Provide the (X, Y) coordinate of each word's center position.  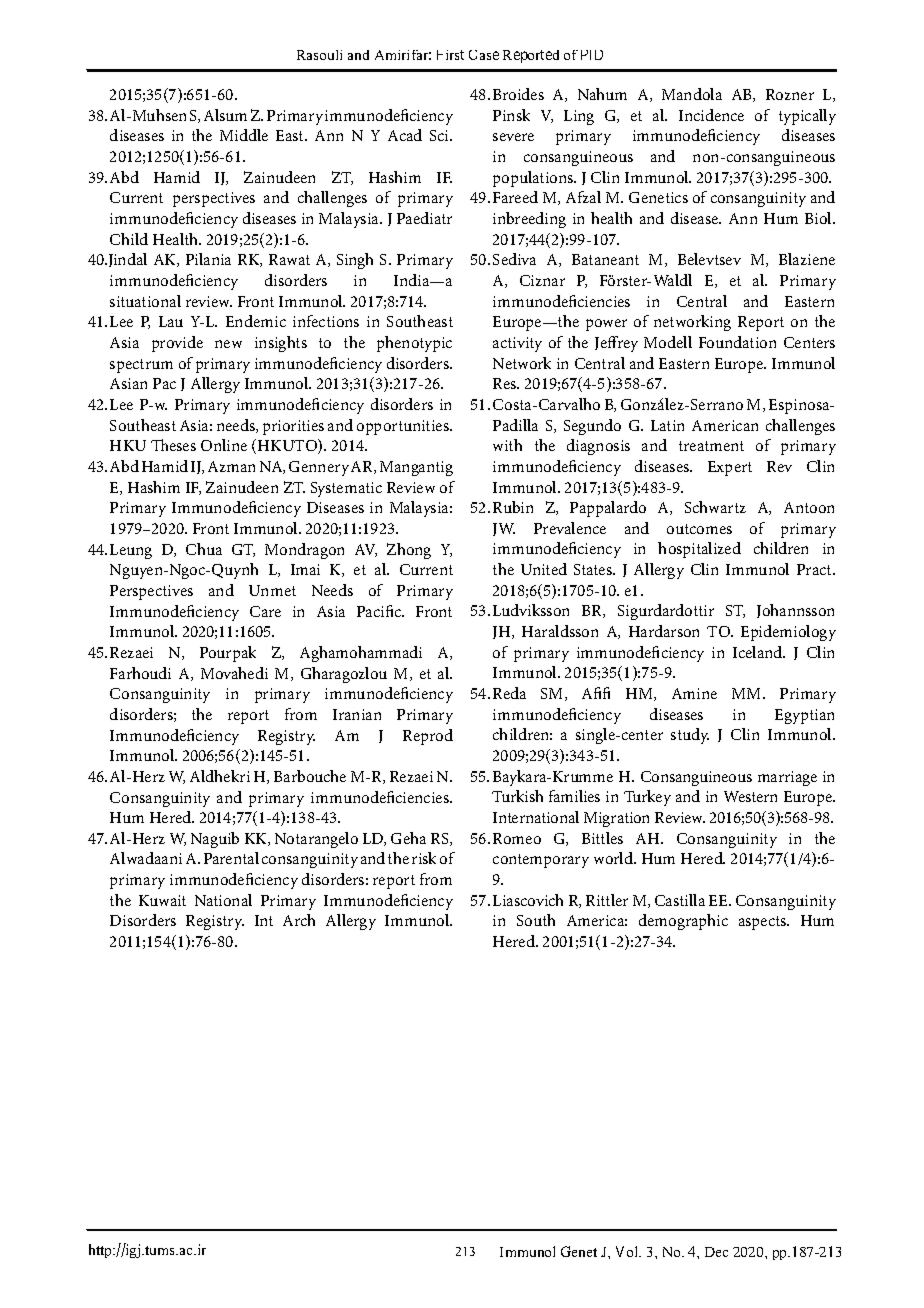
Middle (244, 135)
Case (484, 55)
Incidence (711, 115)
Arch (299, 920)
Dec (716, 1252)
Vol (628, 1251)
